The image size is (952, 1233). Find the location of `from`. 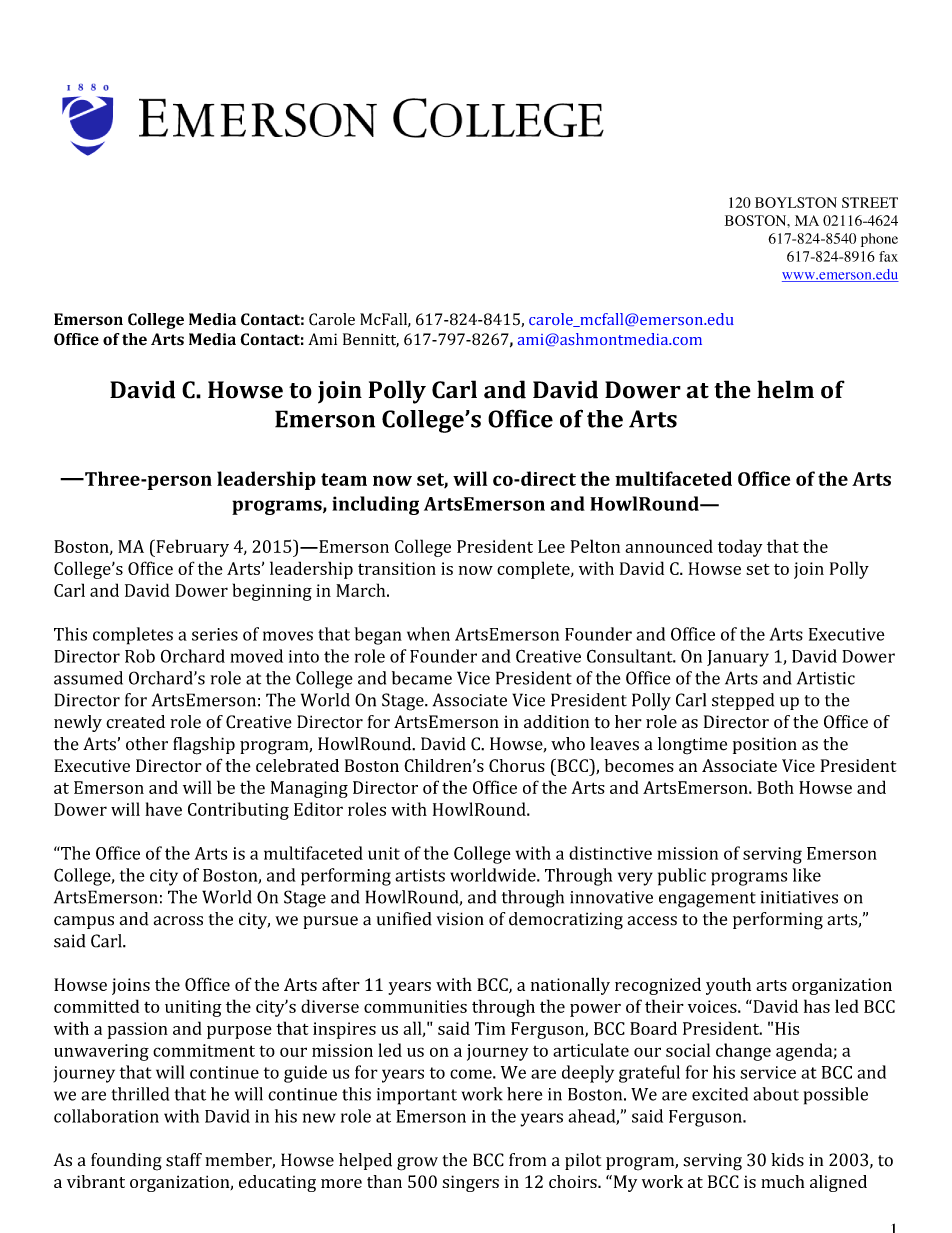

from is located at coordinates (527, 1160).
